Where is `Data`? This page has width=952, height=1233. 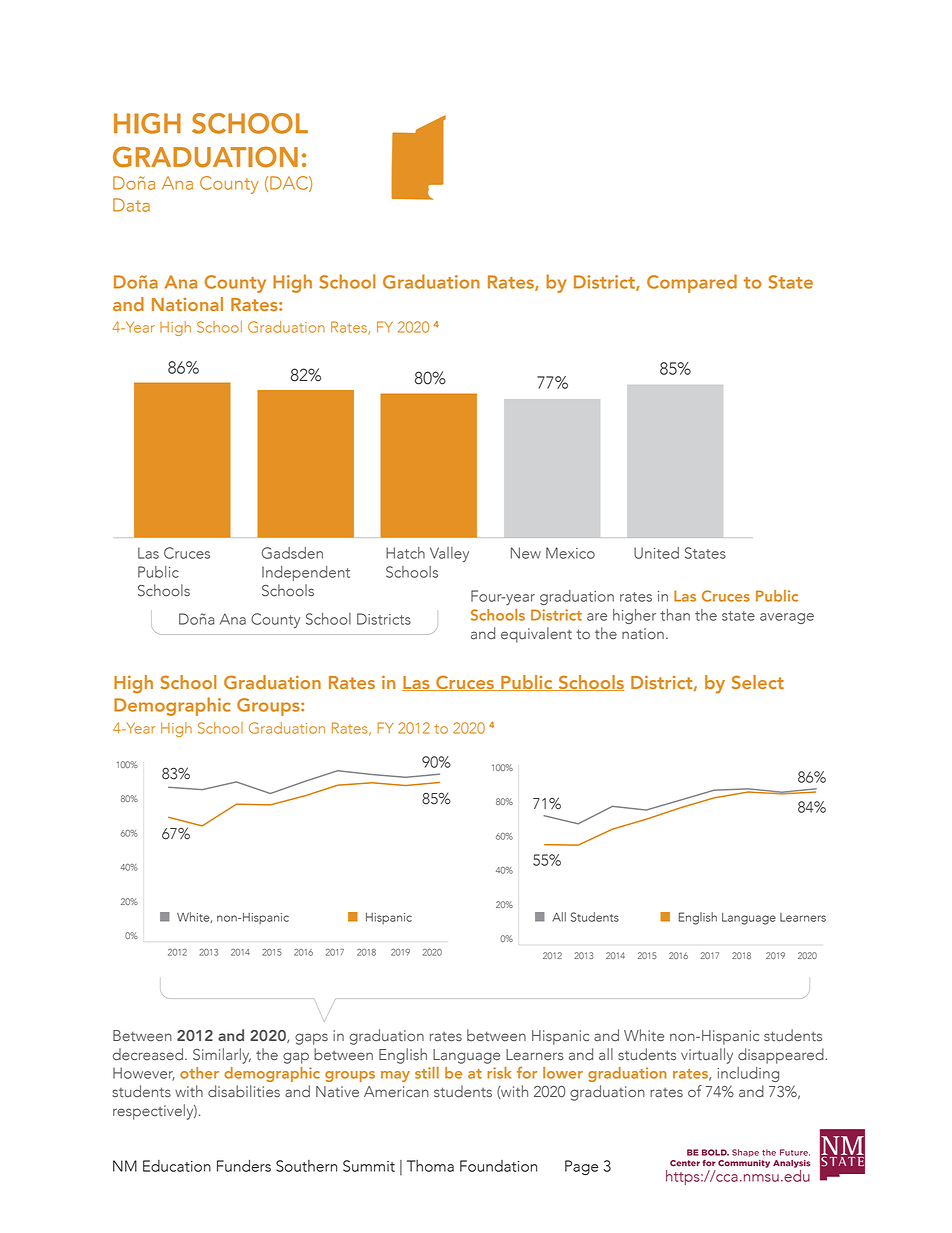 Data is located at coordinates (131, 205).
